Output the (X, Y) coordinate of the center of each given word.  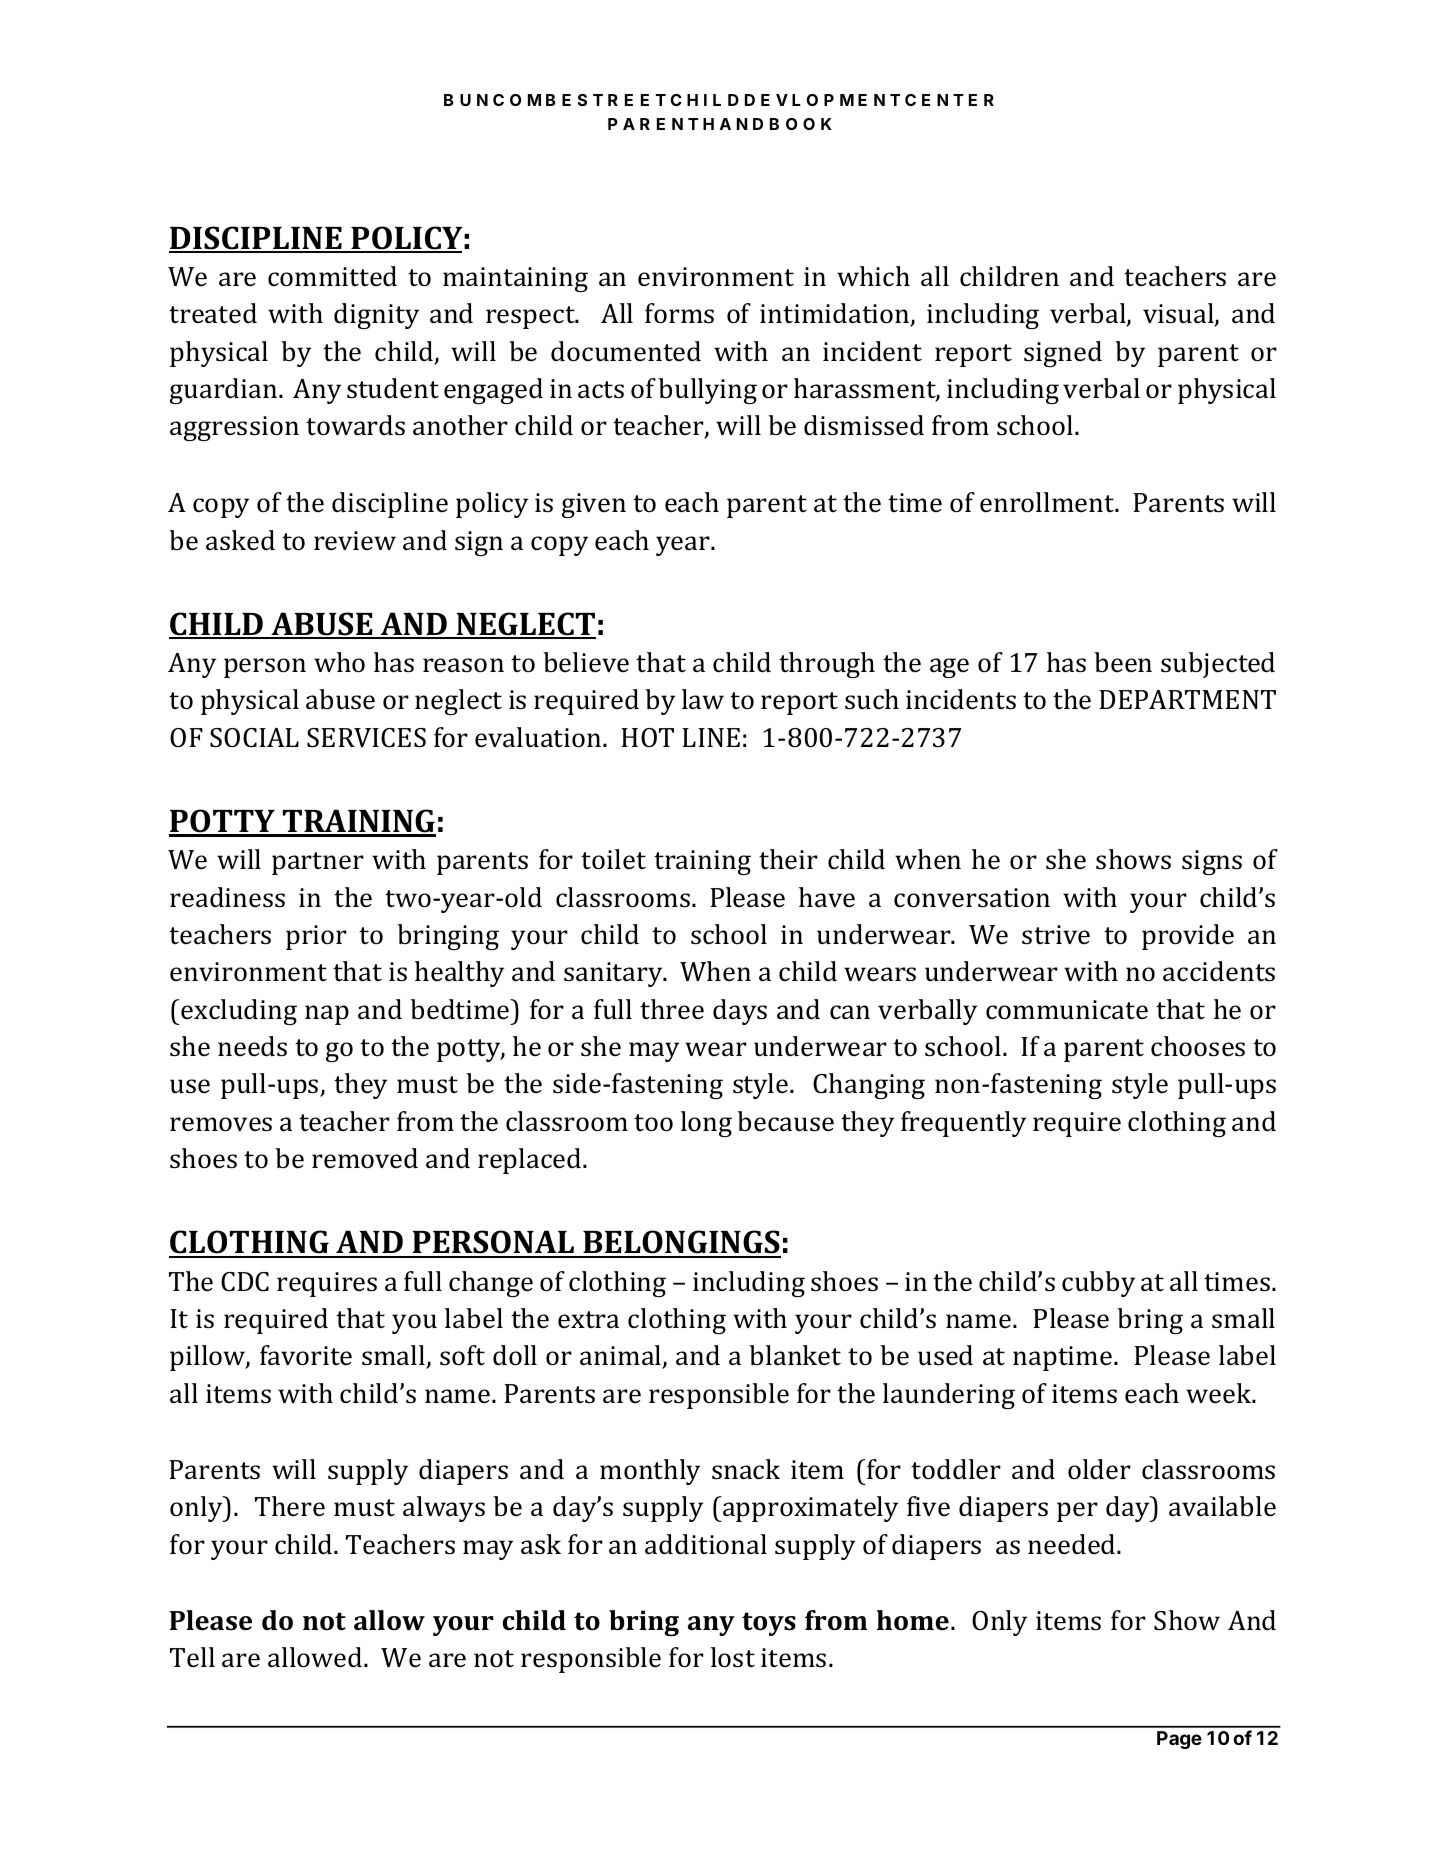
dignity (376, 316)
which (873, 276)
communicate (1067, 1010)
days (740, 1012)
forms (679, 313)
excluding (239, 1012)
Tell (192, 1657)
